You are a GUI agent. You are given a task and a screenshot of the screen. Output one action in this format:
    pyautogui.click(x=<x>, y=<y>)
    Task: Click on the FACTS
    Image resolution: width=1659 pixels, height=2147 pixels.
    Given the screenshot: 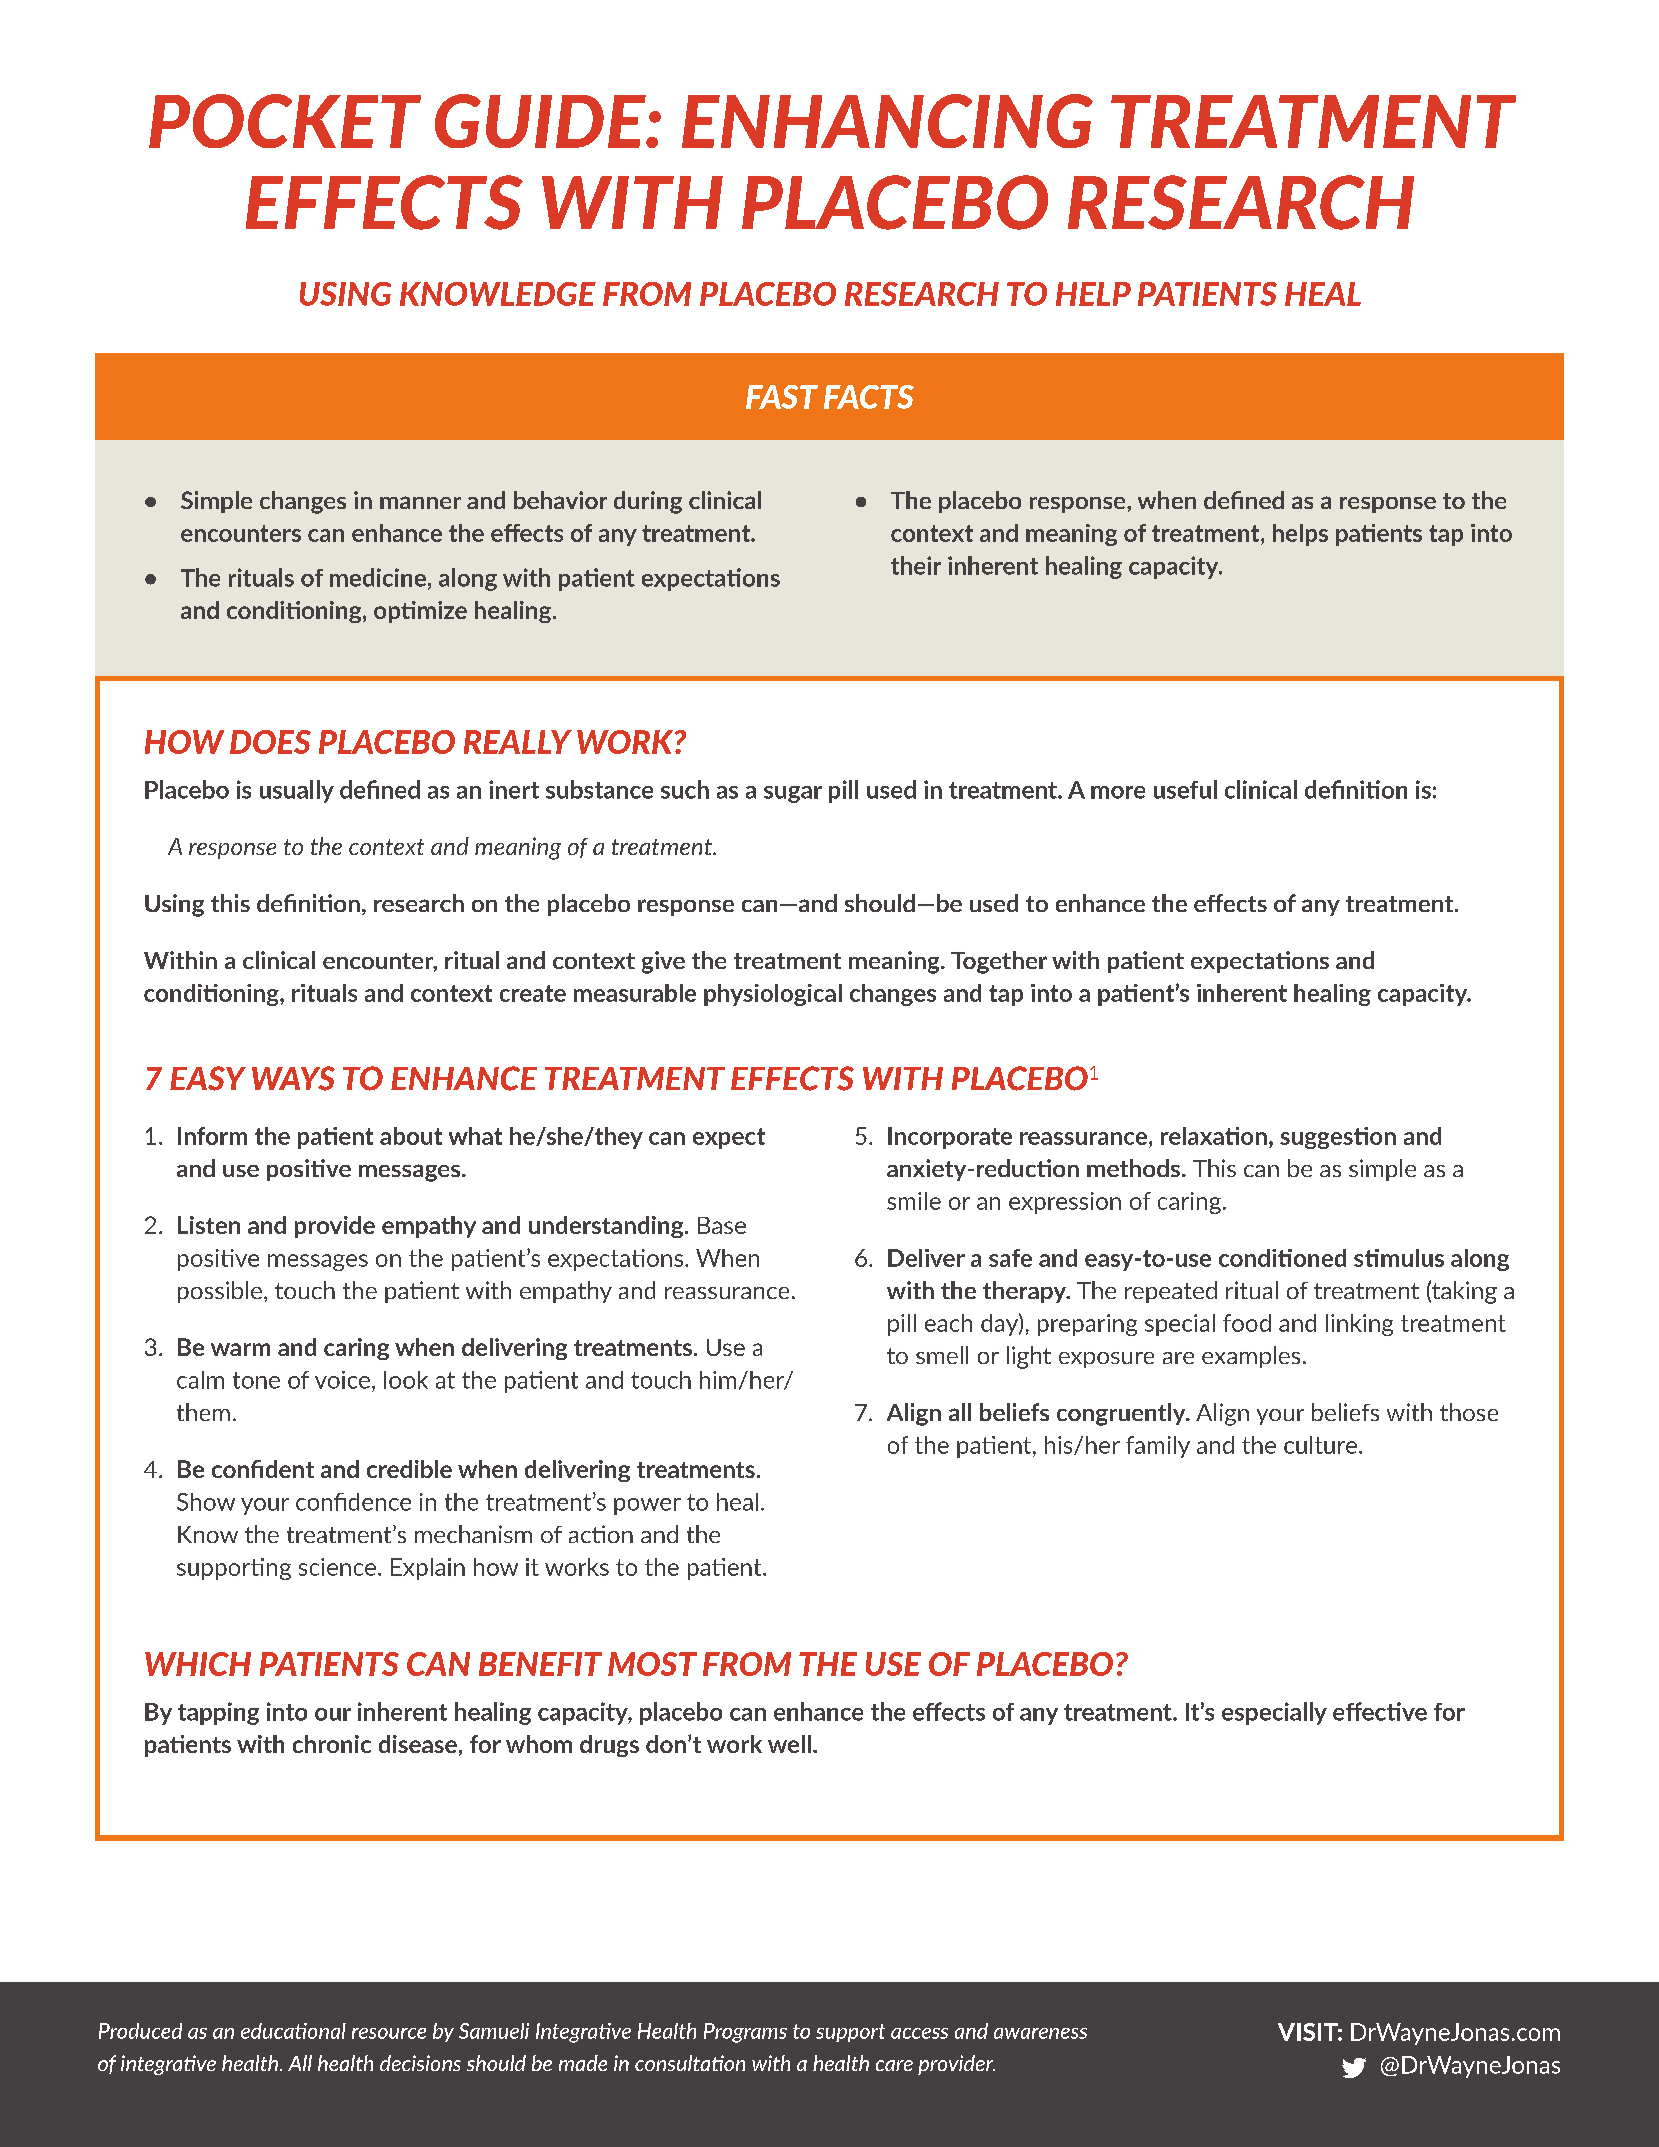 What is the action you would take?
    pyautogui.click(x=869, y=397)
